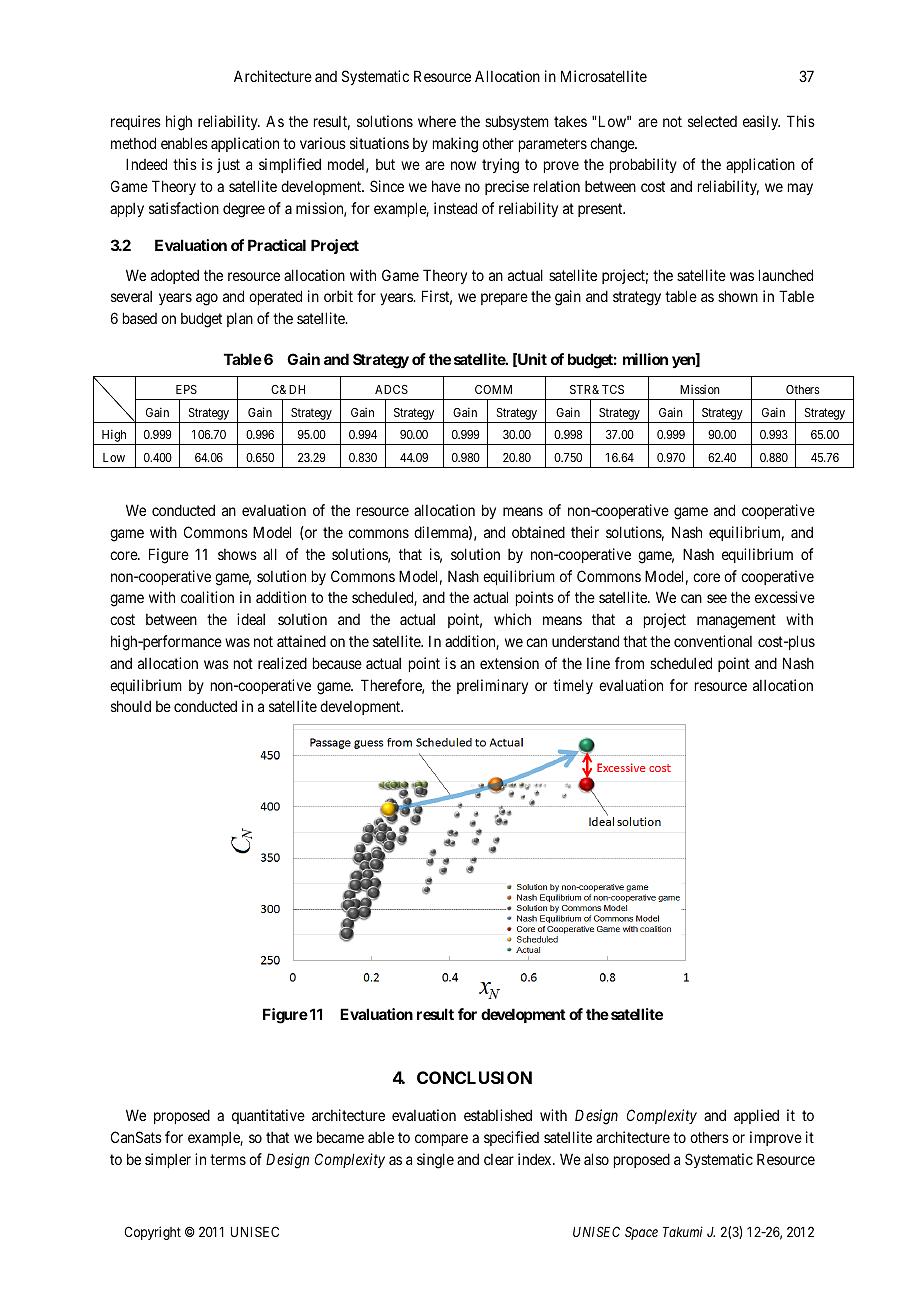  Describe the element at coordinates (131, 706) in the page. I see `should` at that location.
